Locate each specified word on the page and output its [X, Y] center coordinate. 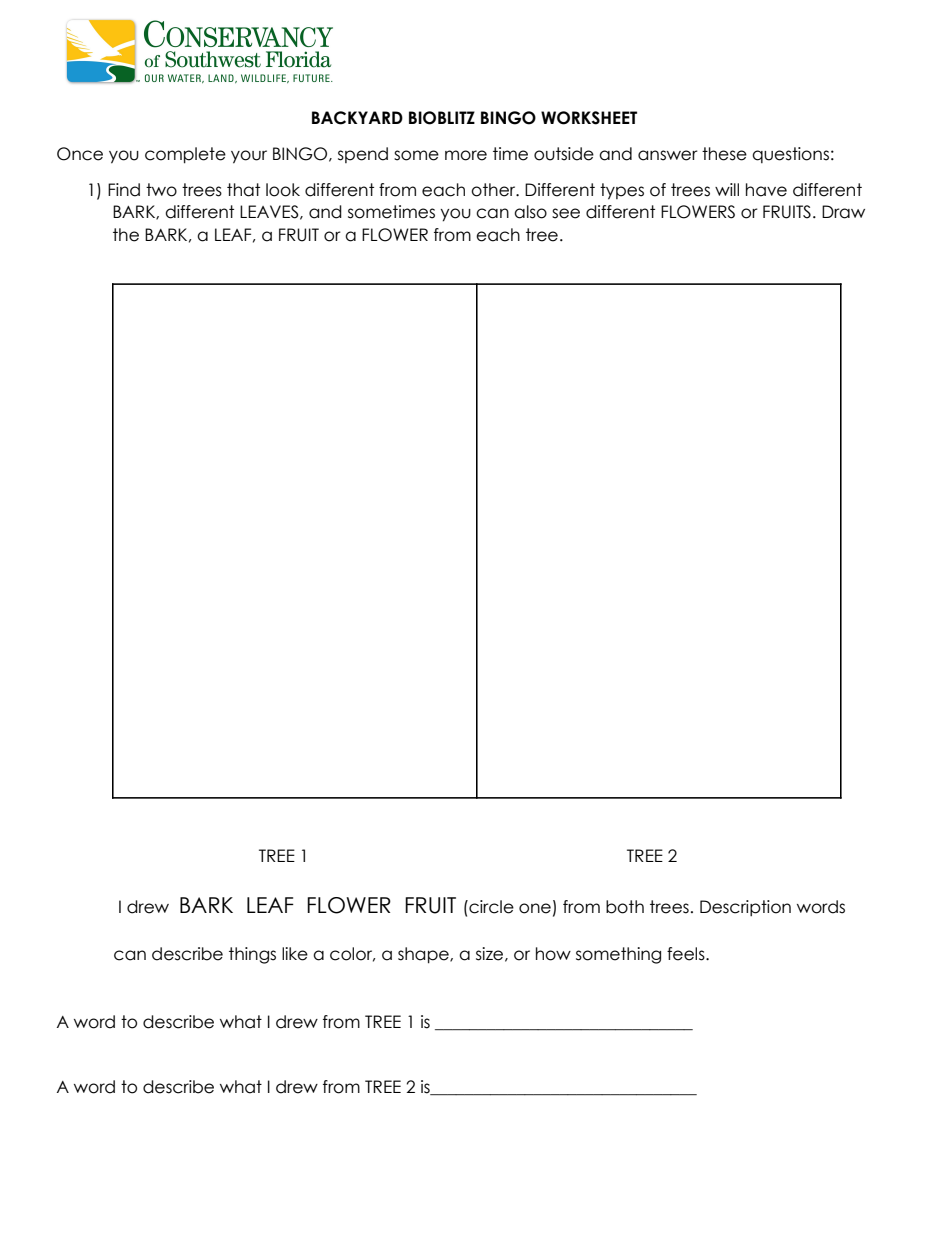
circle [490, 907]
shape [424, 955]
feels [687, 954]
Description [745, 908]
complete [185, 155]
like [295, 954]
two [161, 190]
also [530, 212]
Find [124, 190]
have [766, 190]
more [466, 155]
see [566, 213]
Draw [843, 212]
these [724, 154]
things [252, 955]
